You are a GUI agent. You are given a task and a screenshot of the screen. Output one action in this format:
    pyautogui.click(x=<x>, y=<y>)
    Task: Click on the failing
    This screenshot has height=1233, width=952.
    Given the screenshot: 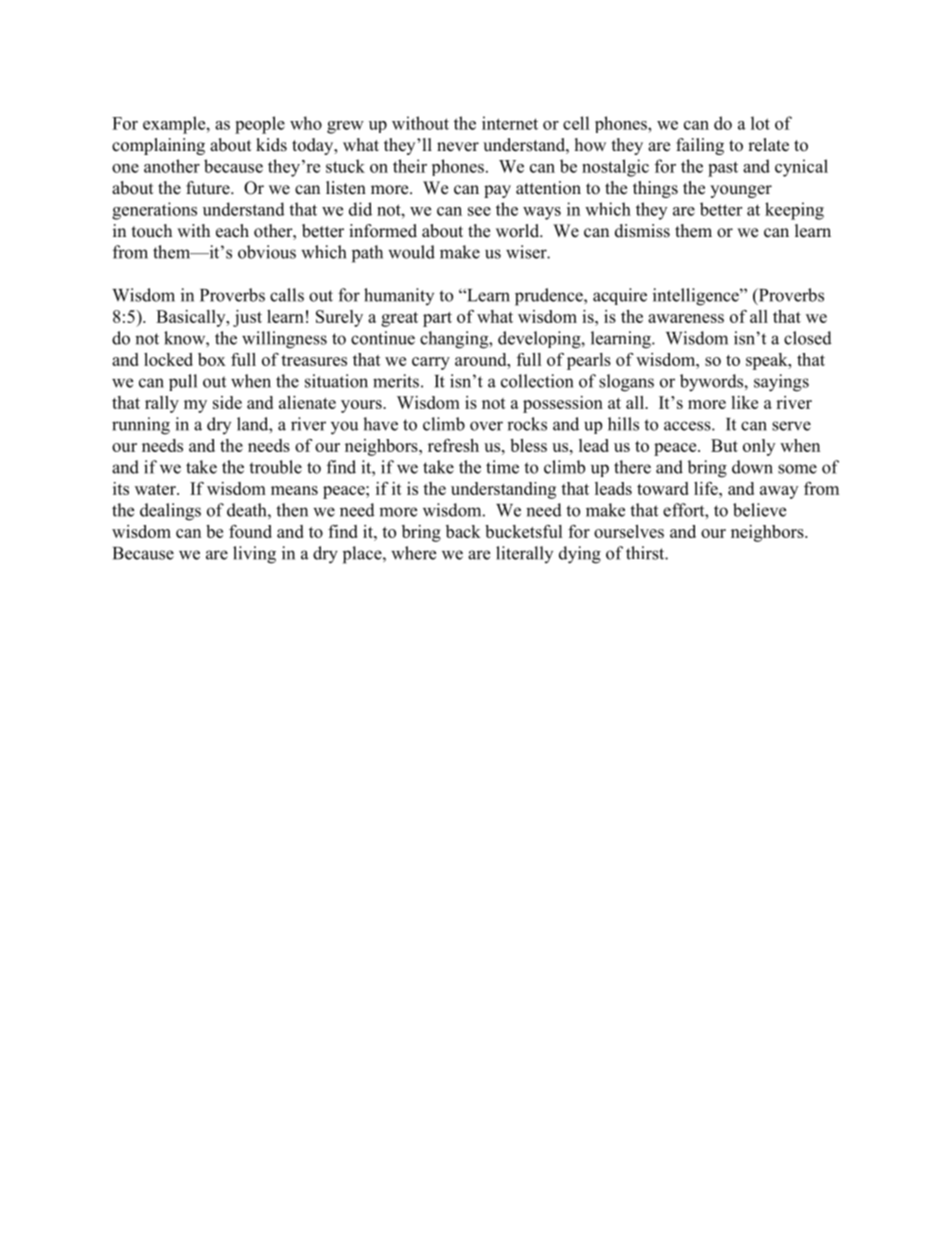 What is the action you would take?
    pyautogui.click(x=700, y=146)
